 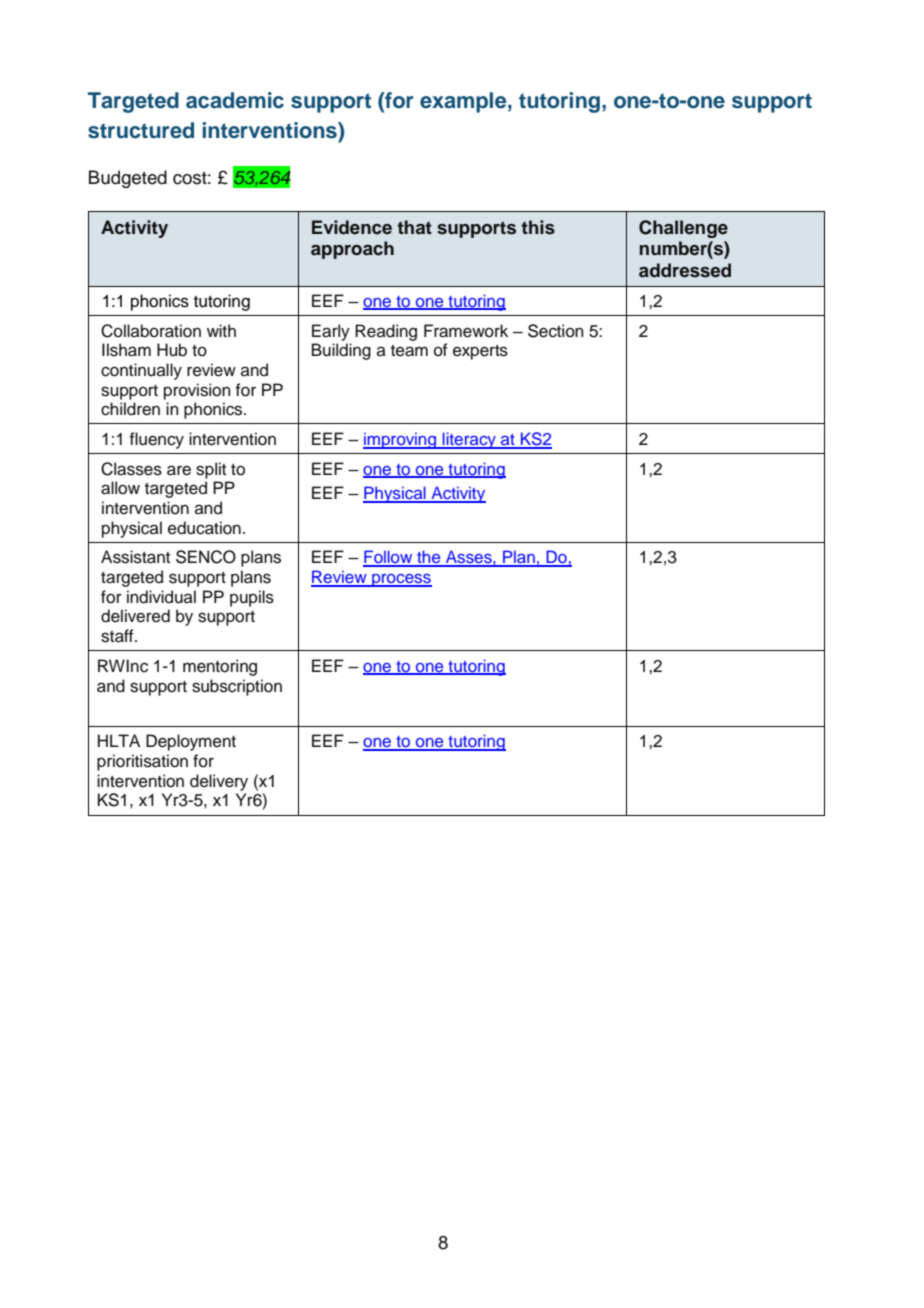 I want to click on Deployment, so click(x=191, y=742).
